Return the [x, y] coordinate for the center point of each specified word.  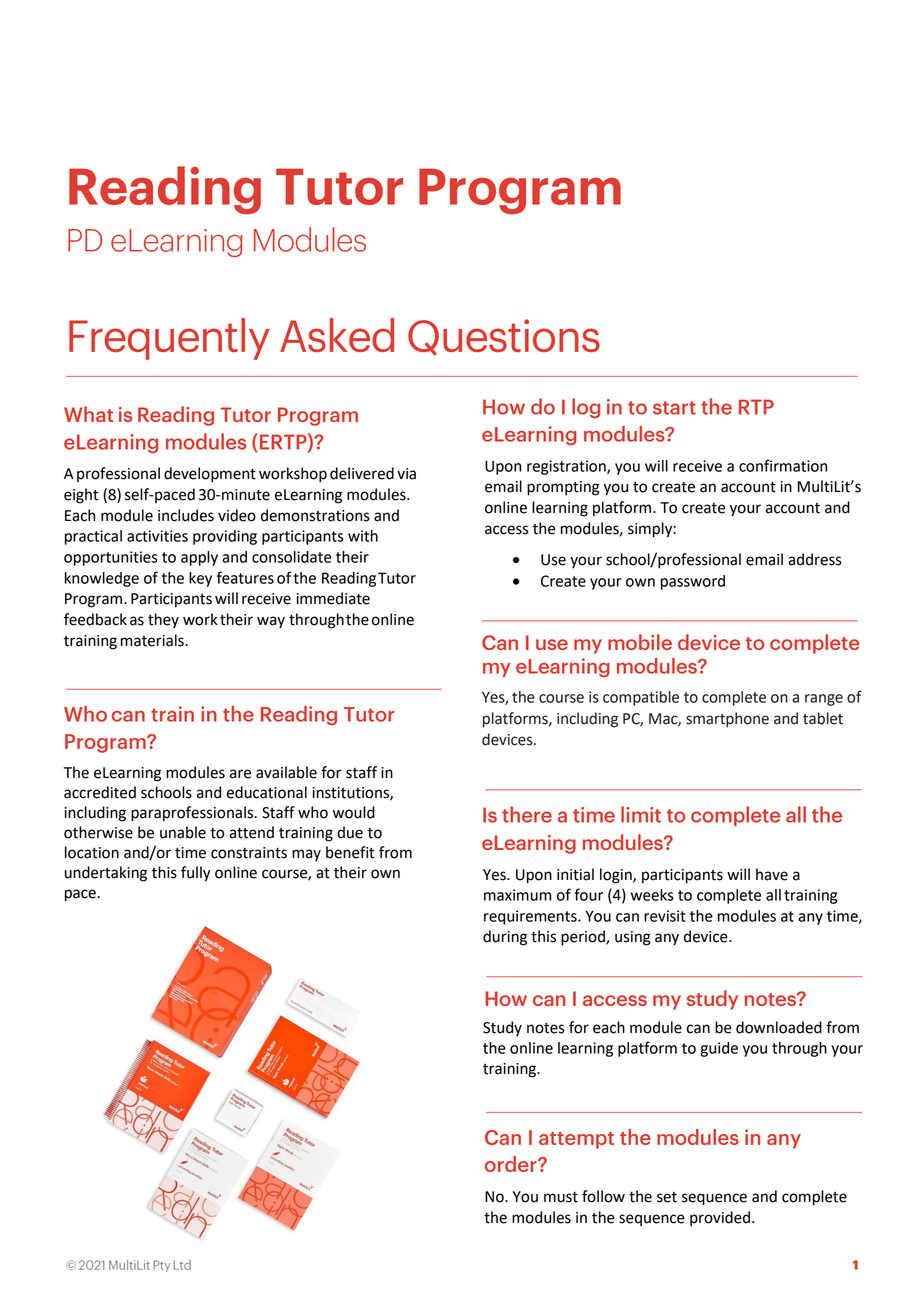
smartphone [727, 720]
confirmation [783, 465]
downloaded [779, 1027]
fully [196, 874]
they [163, 620]
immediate [333, 598]
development [210, 475]
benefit [350, 852]
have [772, 874]
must [561, 1197]
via [406, 474]
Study [502, 1028]
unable [183, 832]
